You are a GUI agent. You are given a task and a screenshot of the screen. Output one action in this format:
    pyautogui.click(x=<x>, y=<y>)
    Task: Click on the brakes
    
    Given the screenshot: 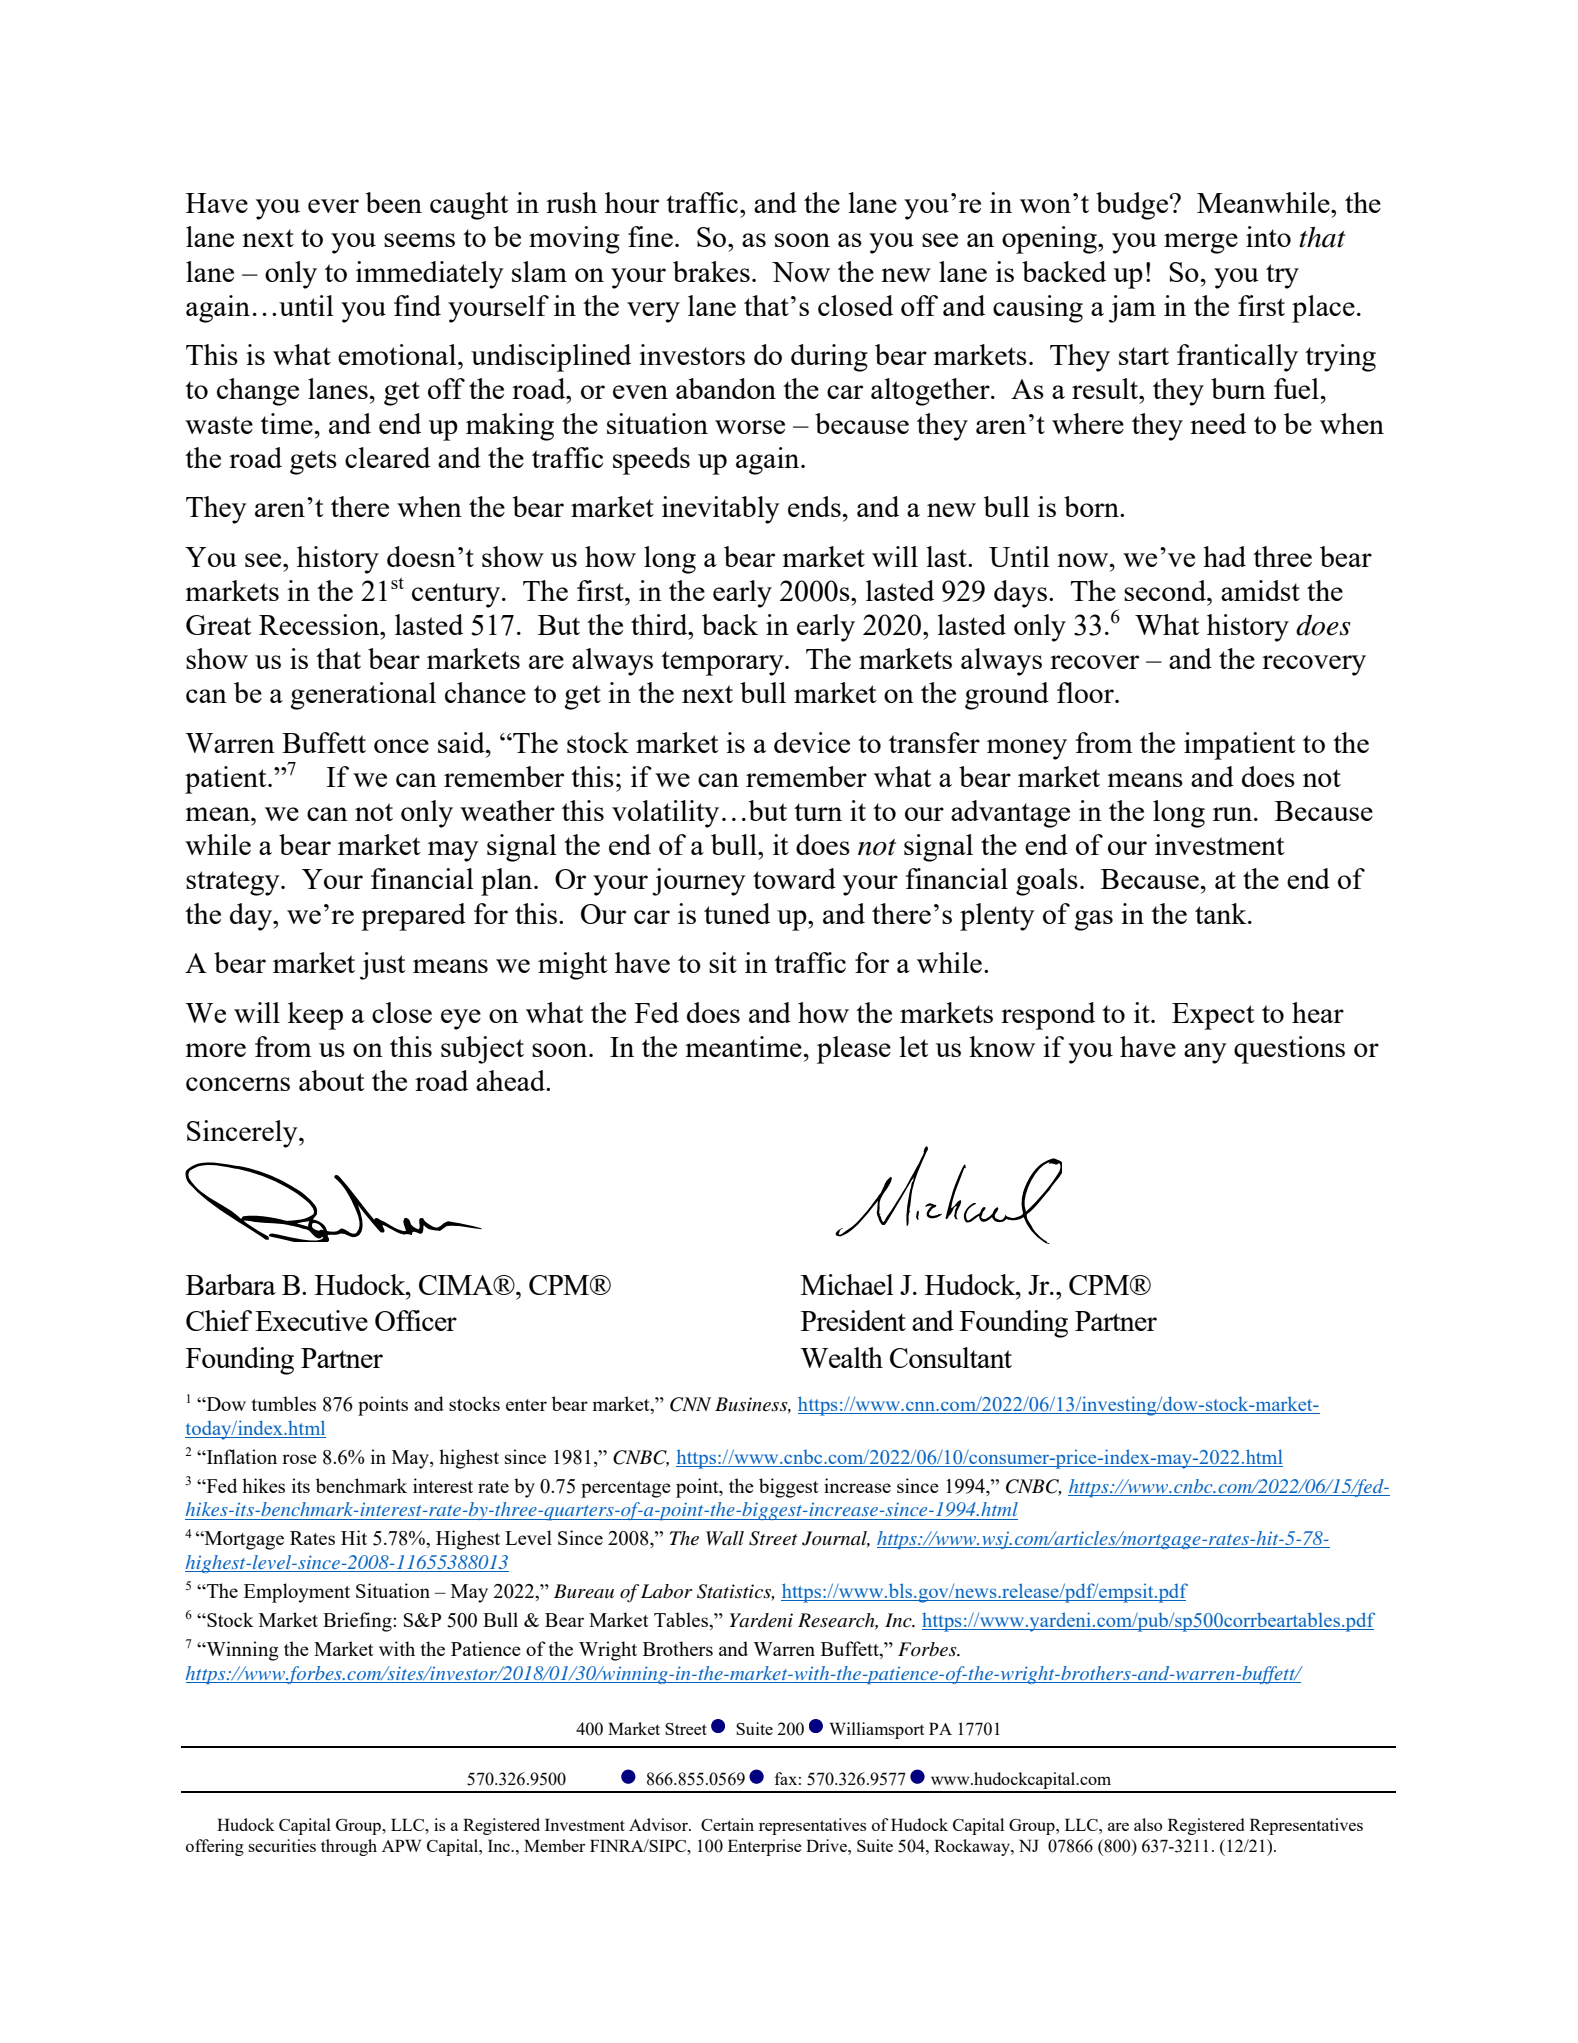 What is the action you would take?
    pyautogui.click(x=711, y=271)
